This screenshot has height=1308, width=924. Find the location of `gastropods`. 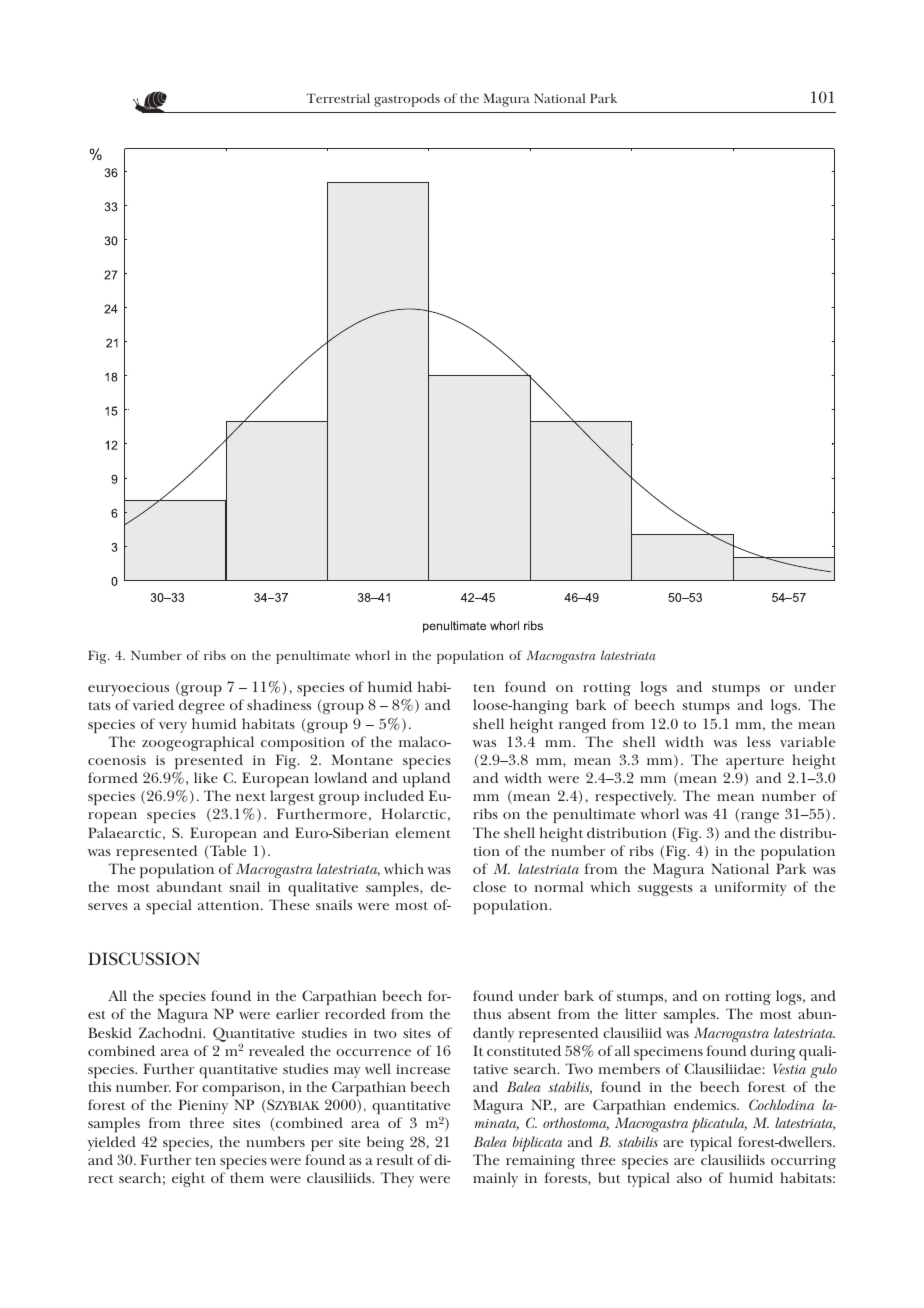

gastropods is located at coordinates (407, 100).
